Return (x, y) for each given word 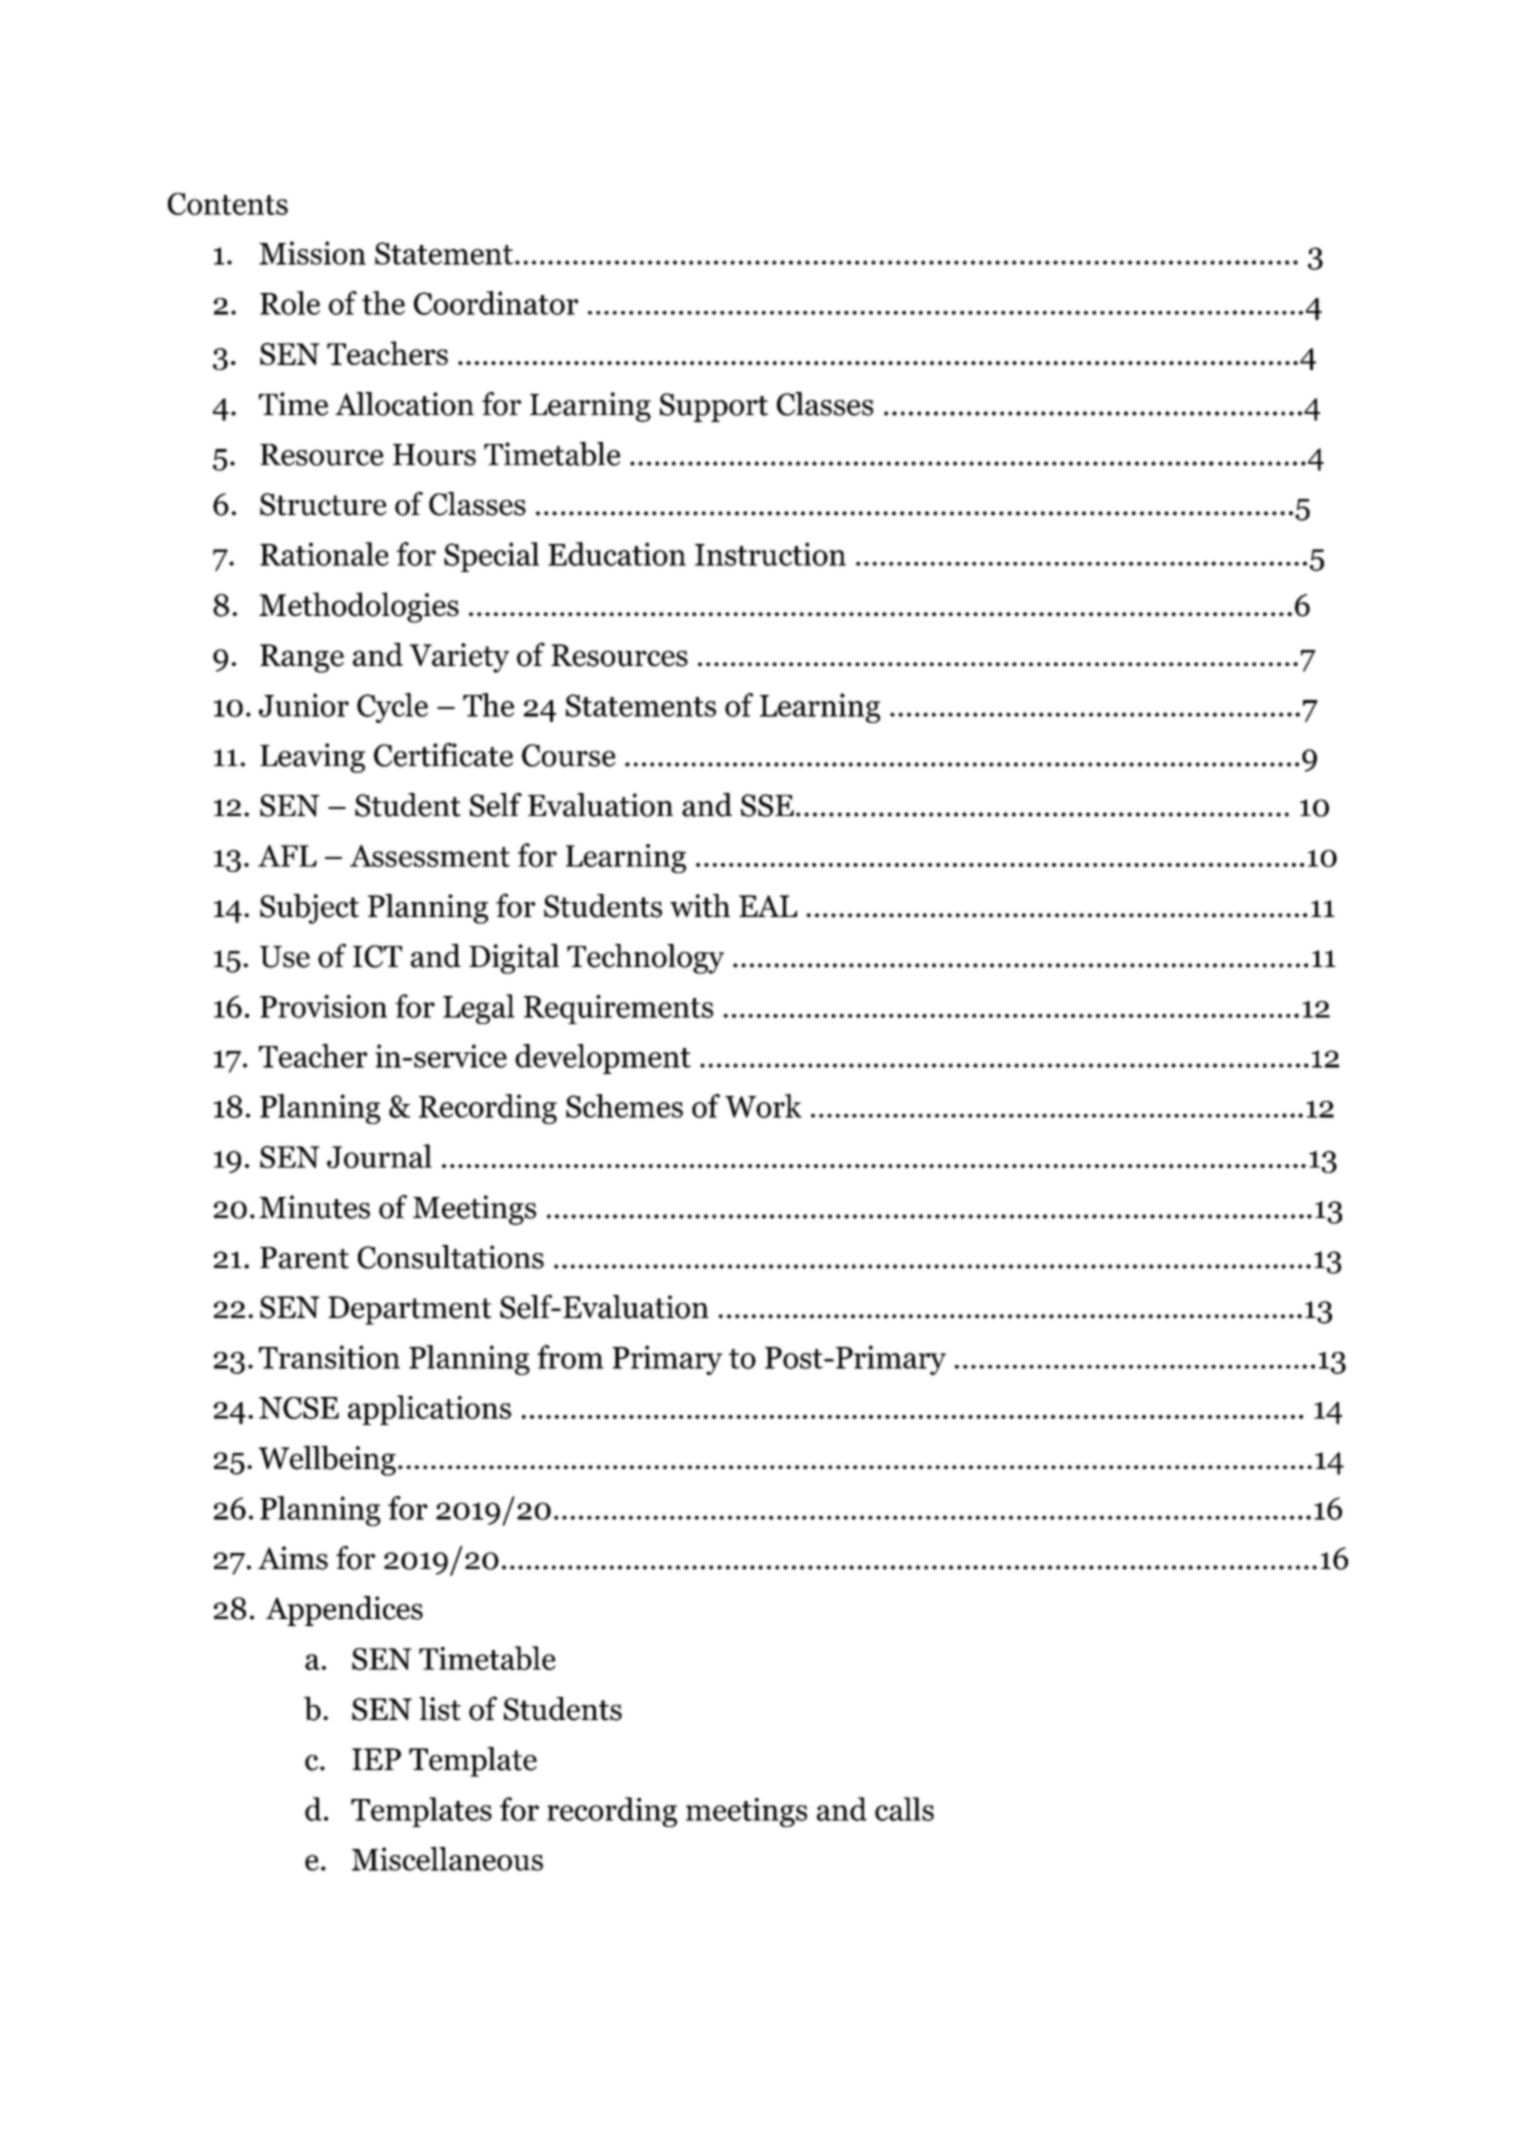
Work (763, 1106)
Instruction (770, 554)
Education (617, 554)
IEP (376, 1759)
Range (302, 658)
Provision (323, 1006)
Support (714, 407)
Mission (312, 253)
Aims (293, 1558)
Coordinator (496, 303)
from (570, 1357)
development (603, 1059)
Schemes (624, 1106)
